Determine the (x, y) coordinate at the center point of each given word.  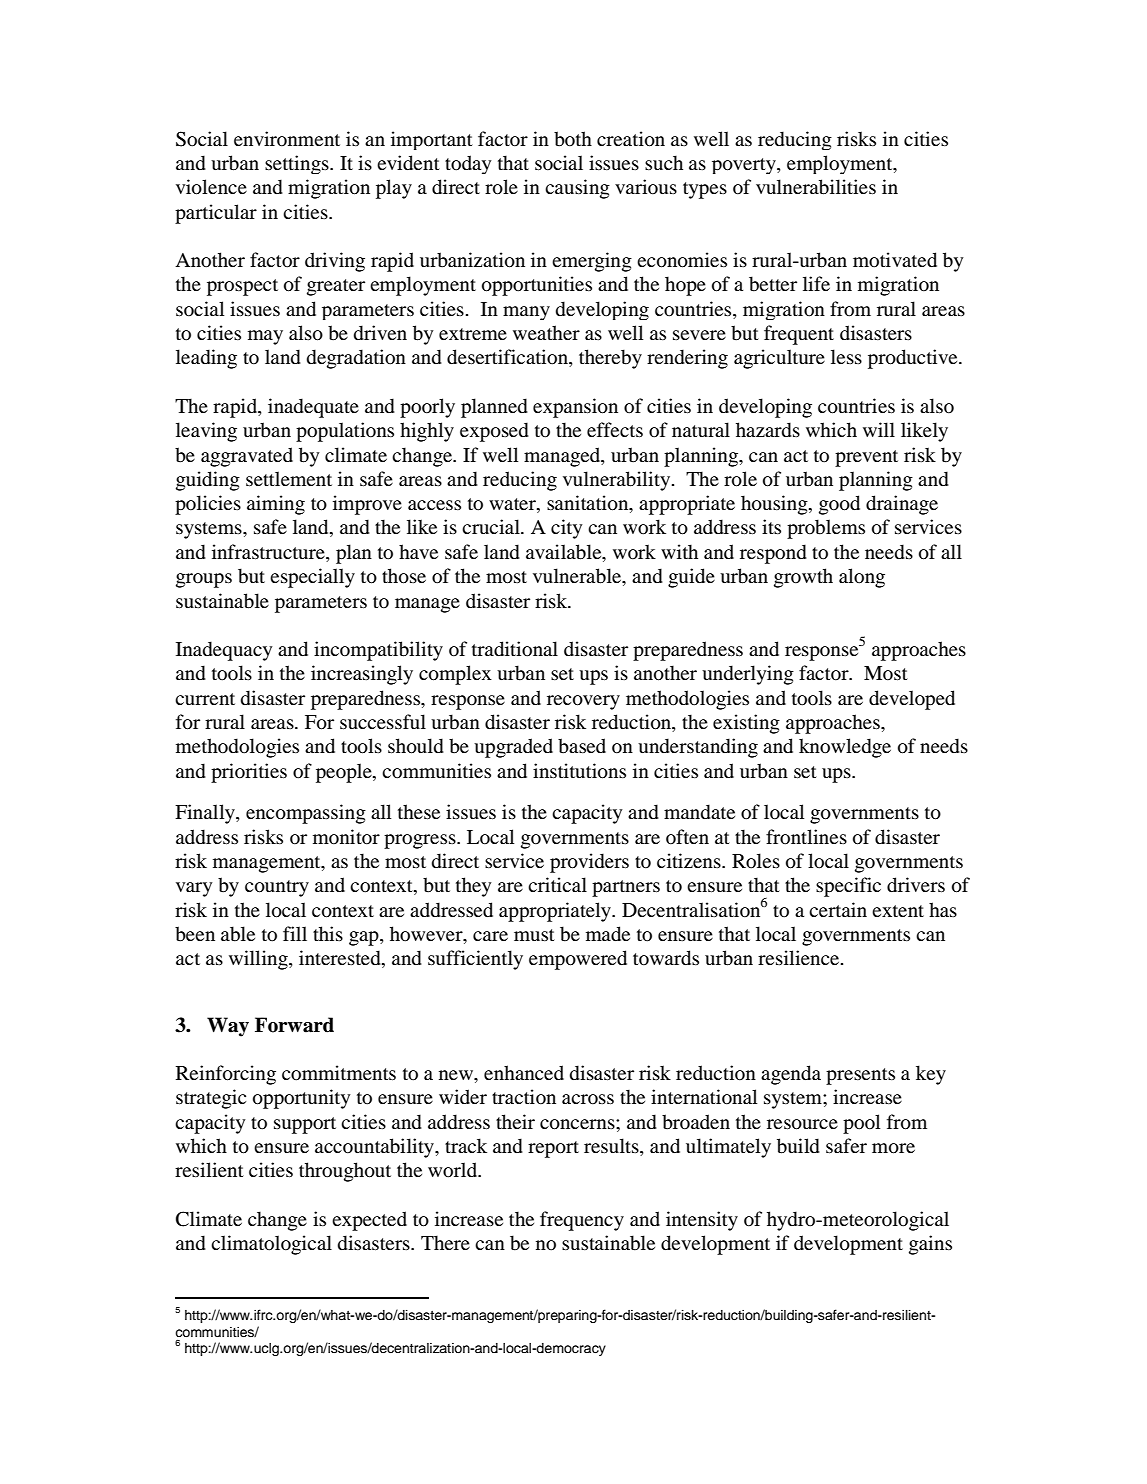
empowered (578, 960)
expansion (575, 408)
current (205, 699)
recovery (583, 702)
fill (295, 933)
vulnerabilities (816, 187)
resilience (800, 957)
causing (577, 189)
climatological (271, 1245)
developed (912, 700)
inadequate (313, 408)
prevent (866, 458)
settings (298, 164)
